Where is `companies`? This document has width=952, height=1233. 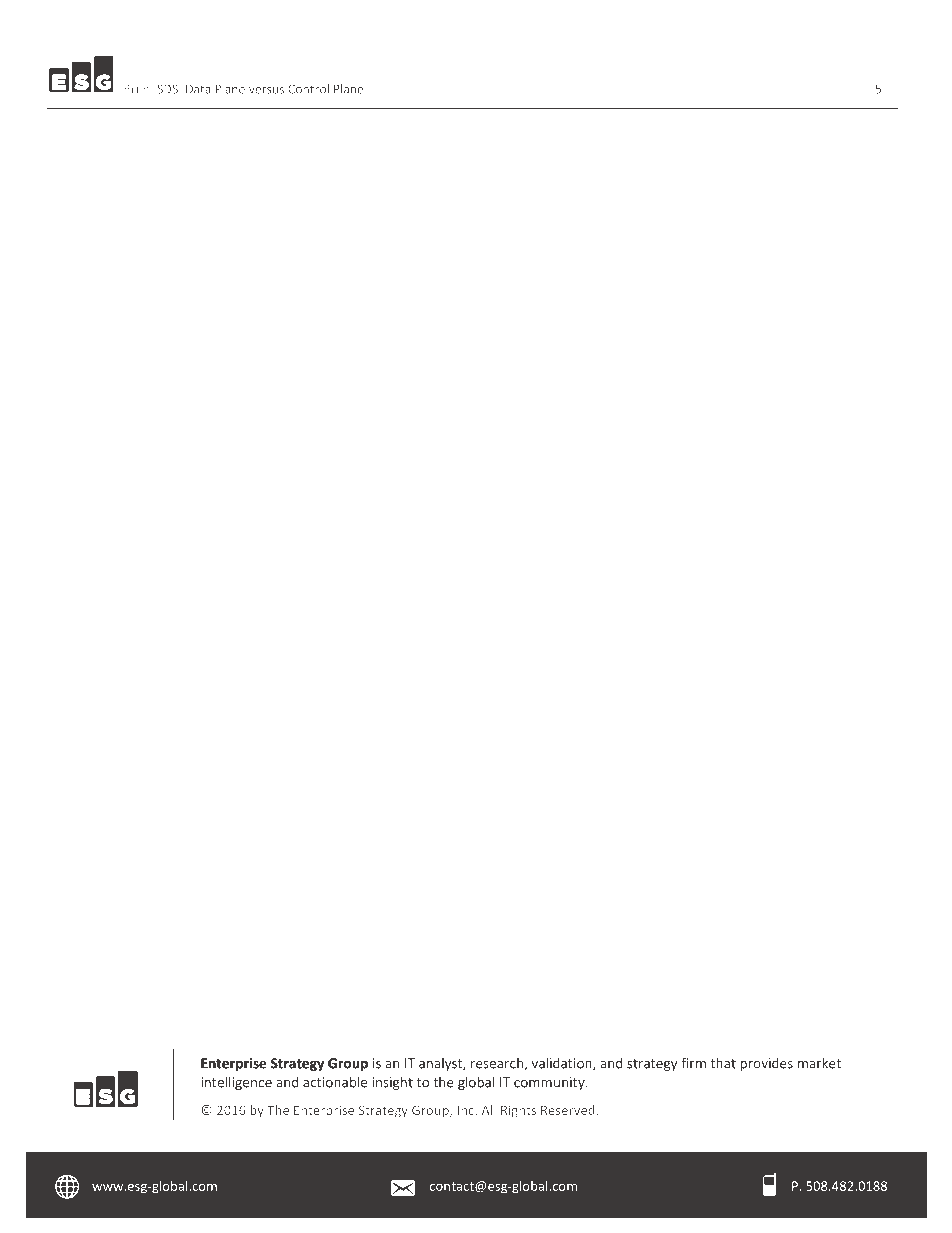
companies is located at coordinates (343, 939).
